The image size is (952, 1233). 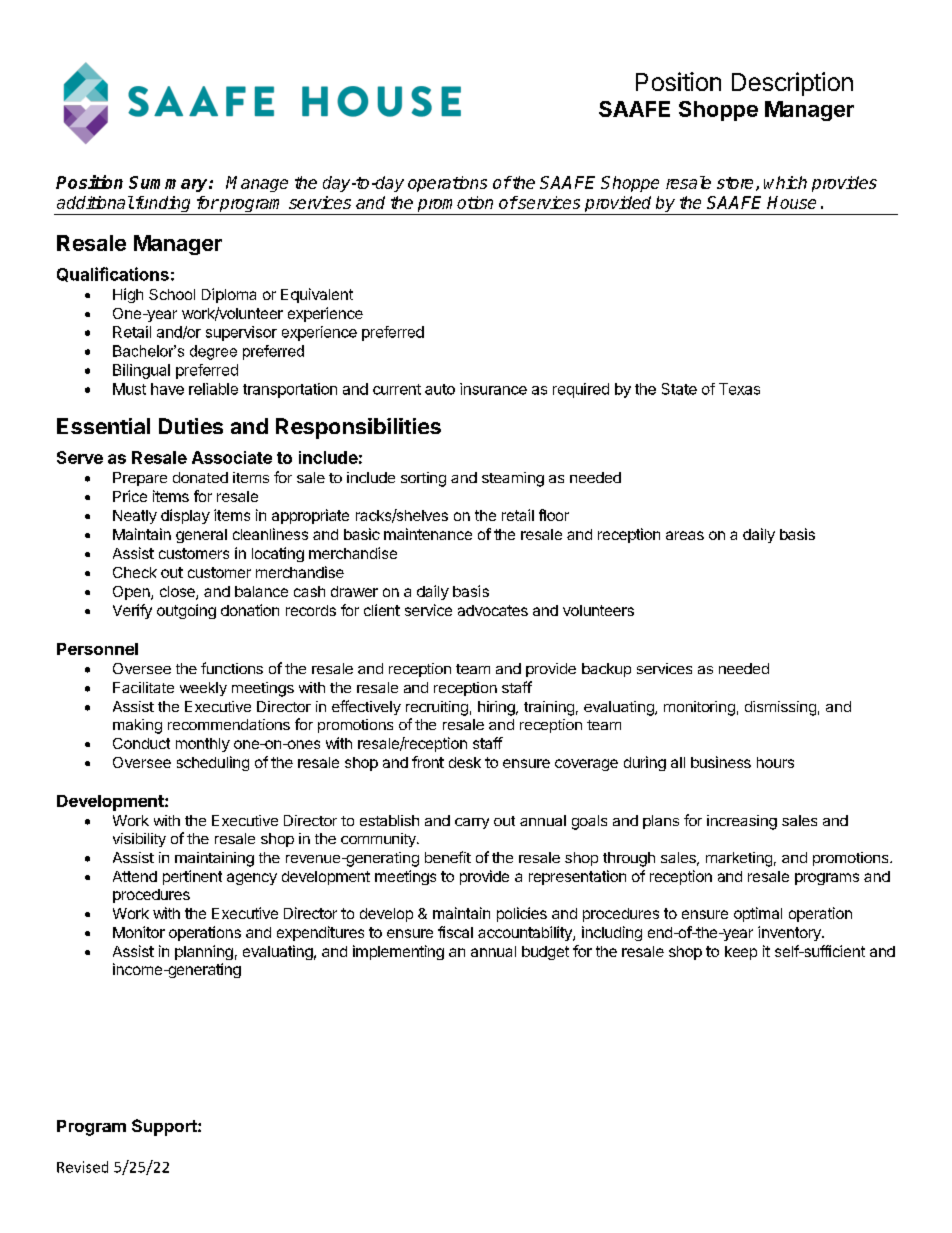 What do you see at coordinates (423, 479) in the screenshot?
I see `sorting` at bounding box center [423, 479].
